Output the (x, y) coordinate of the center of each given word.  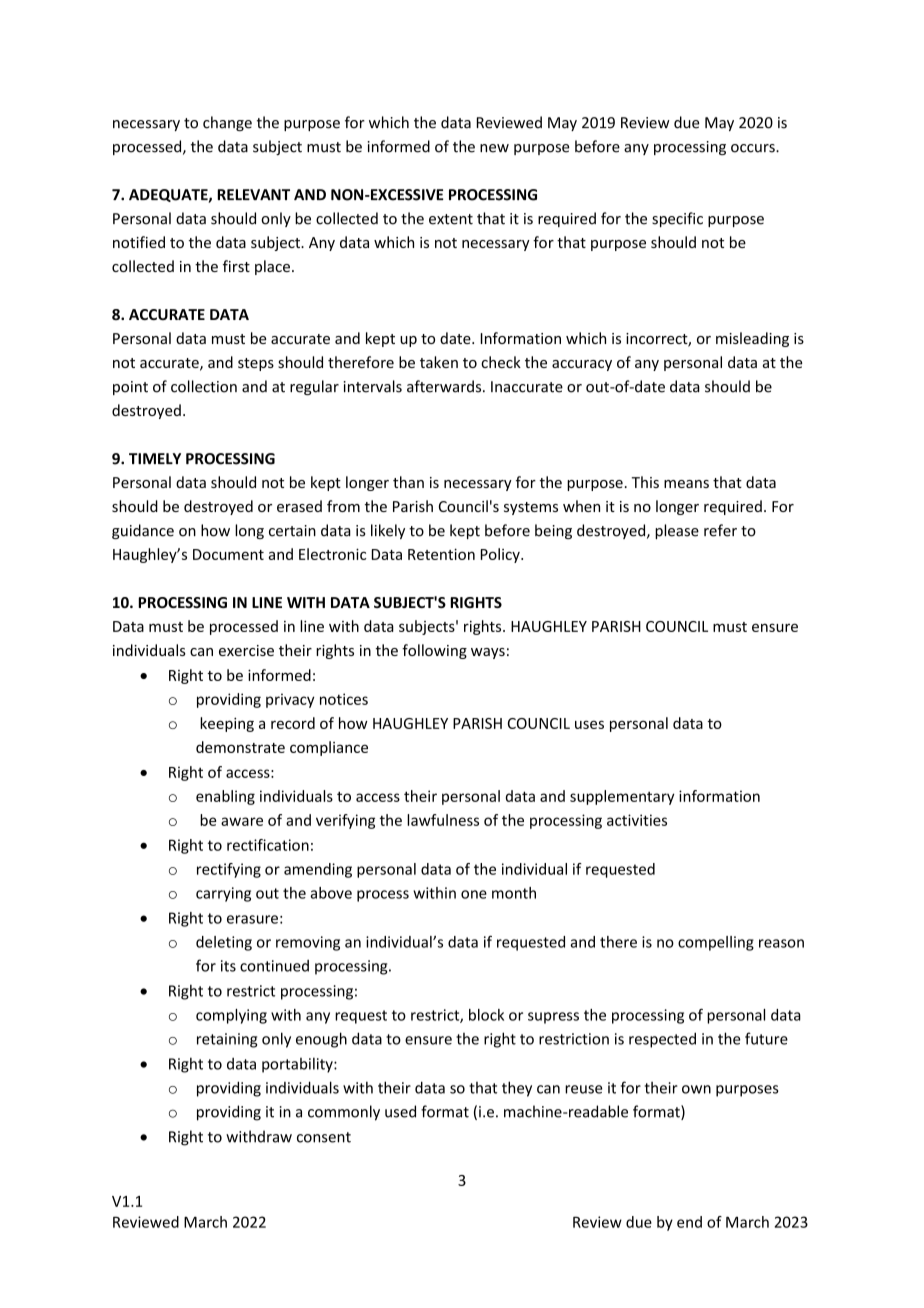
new (494, 148)
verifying (345, 821)
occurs (754, 148)
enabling (225, 797)
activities (637, 820)
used (400, 1111)
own (696, 1089)
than (408, 482)
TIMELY (155, 458)
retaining (227, 1040)
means (686, 484)
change (227, 123)
